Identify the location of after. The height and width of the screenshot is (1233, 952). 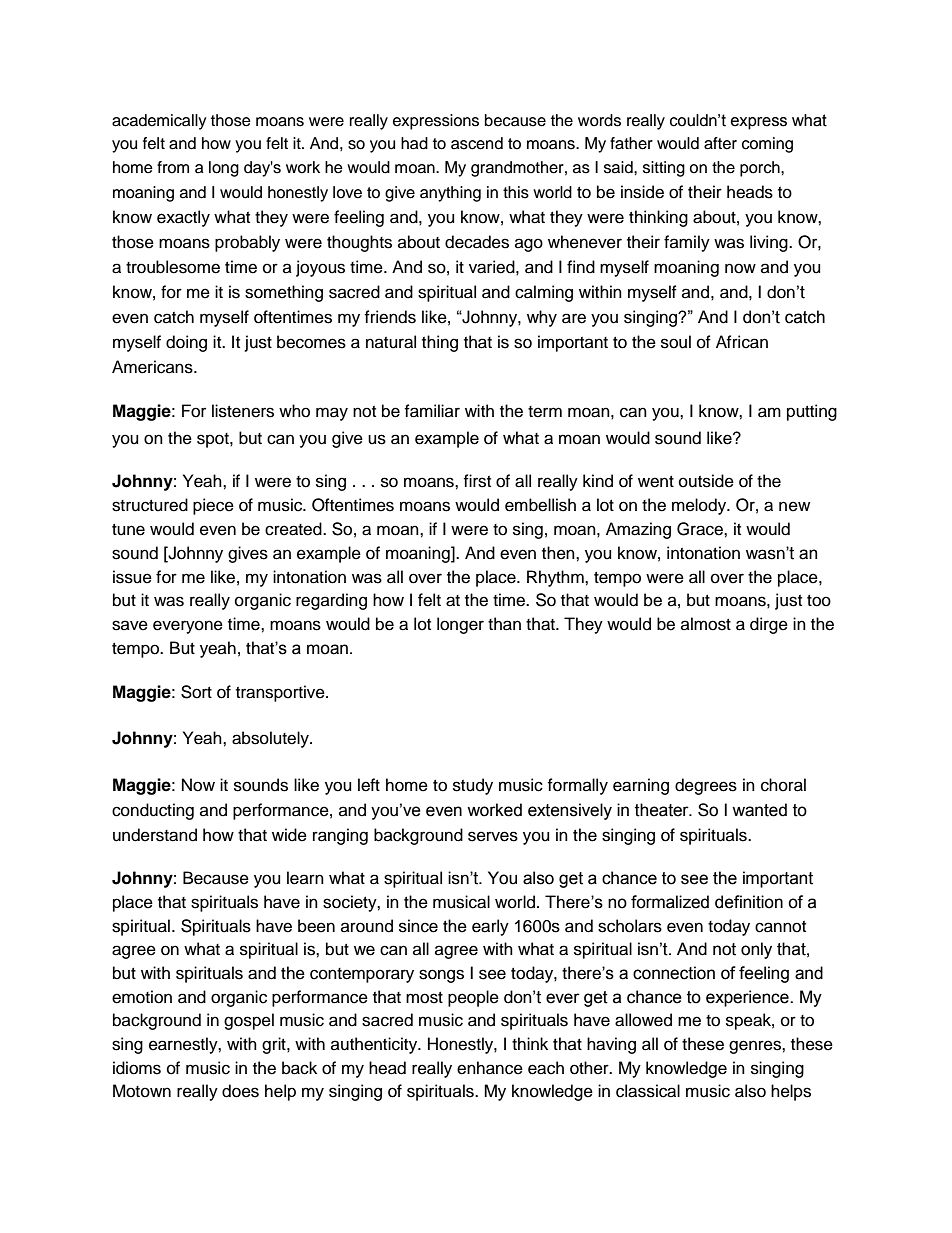
(720, 143).
